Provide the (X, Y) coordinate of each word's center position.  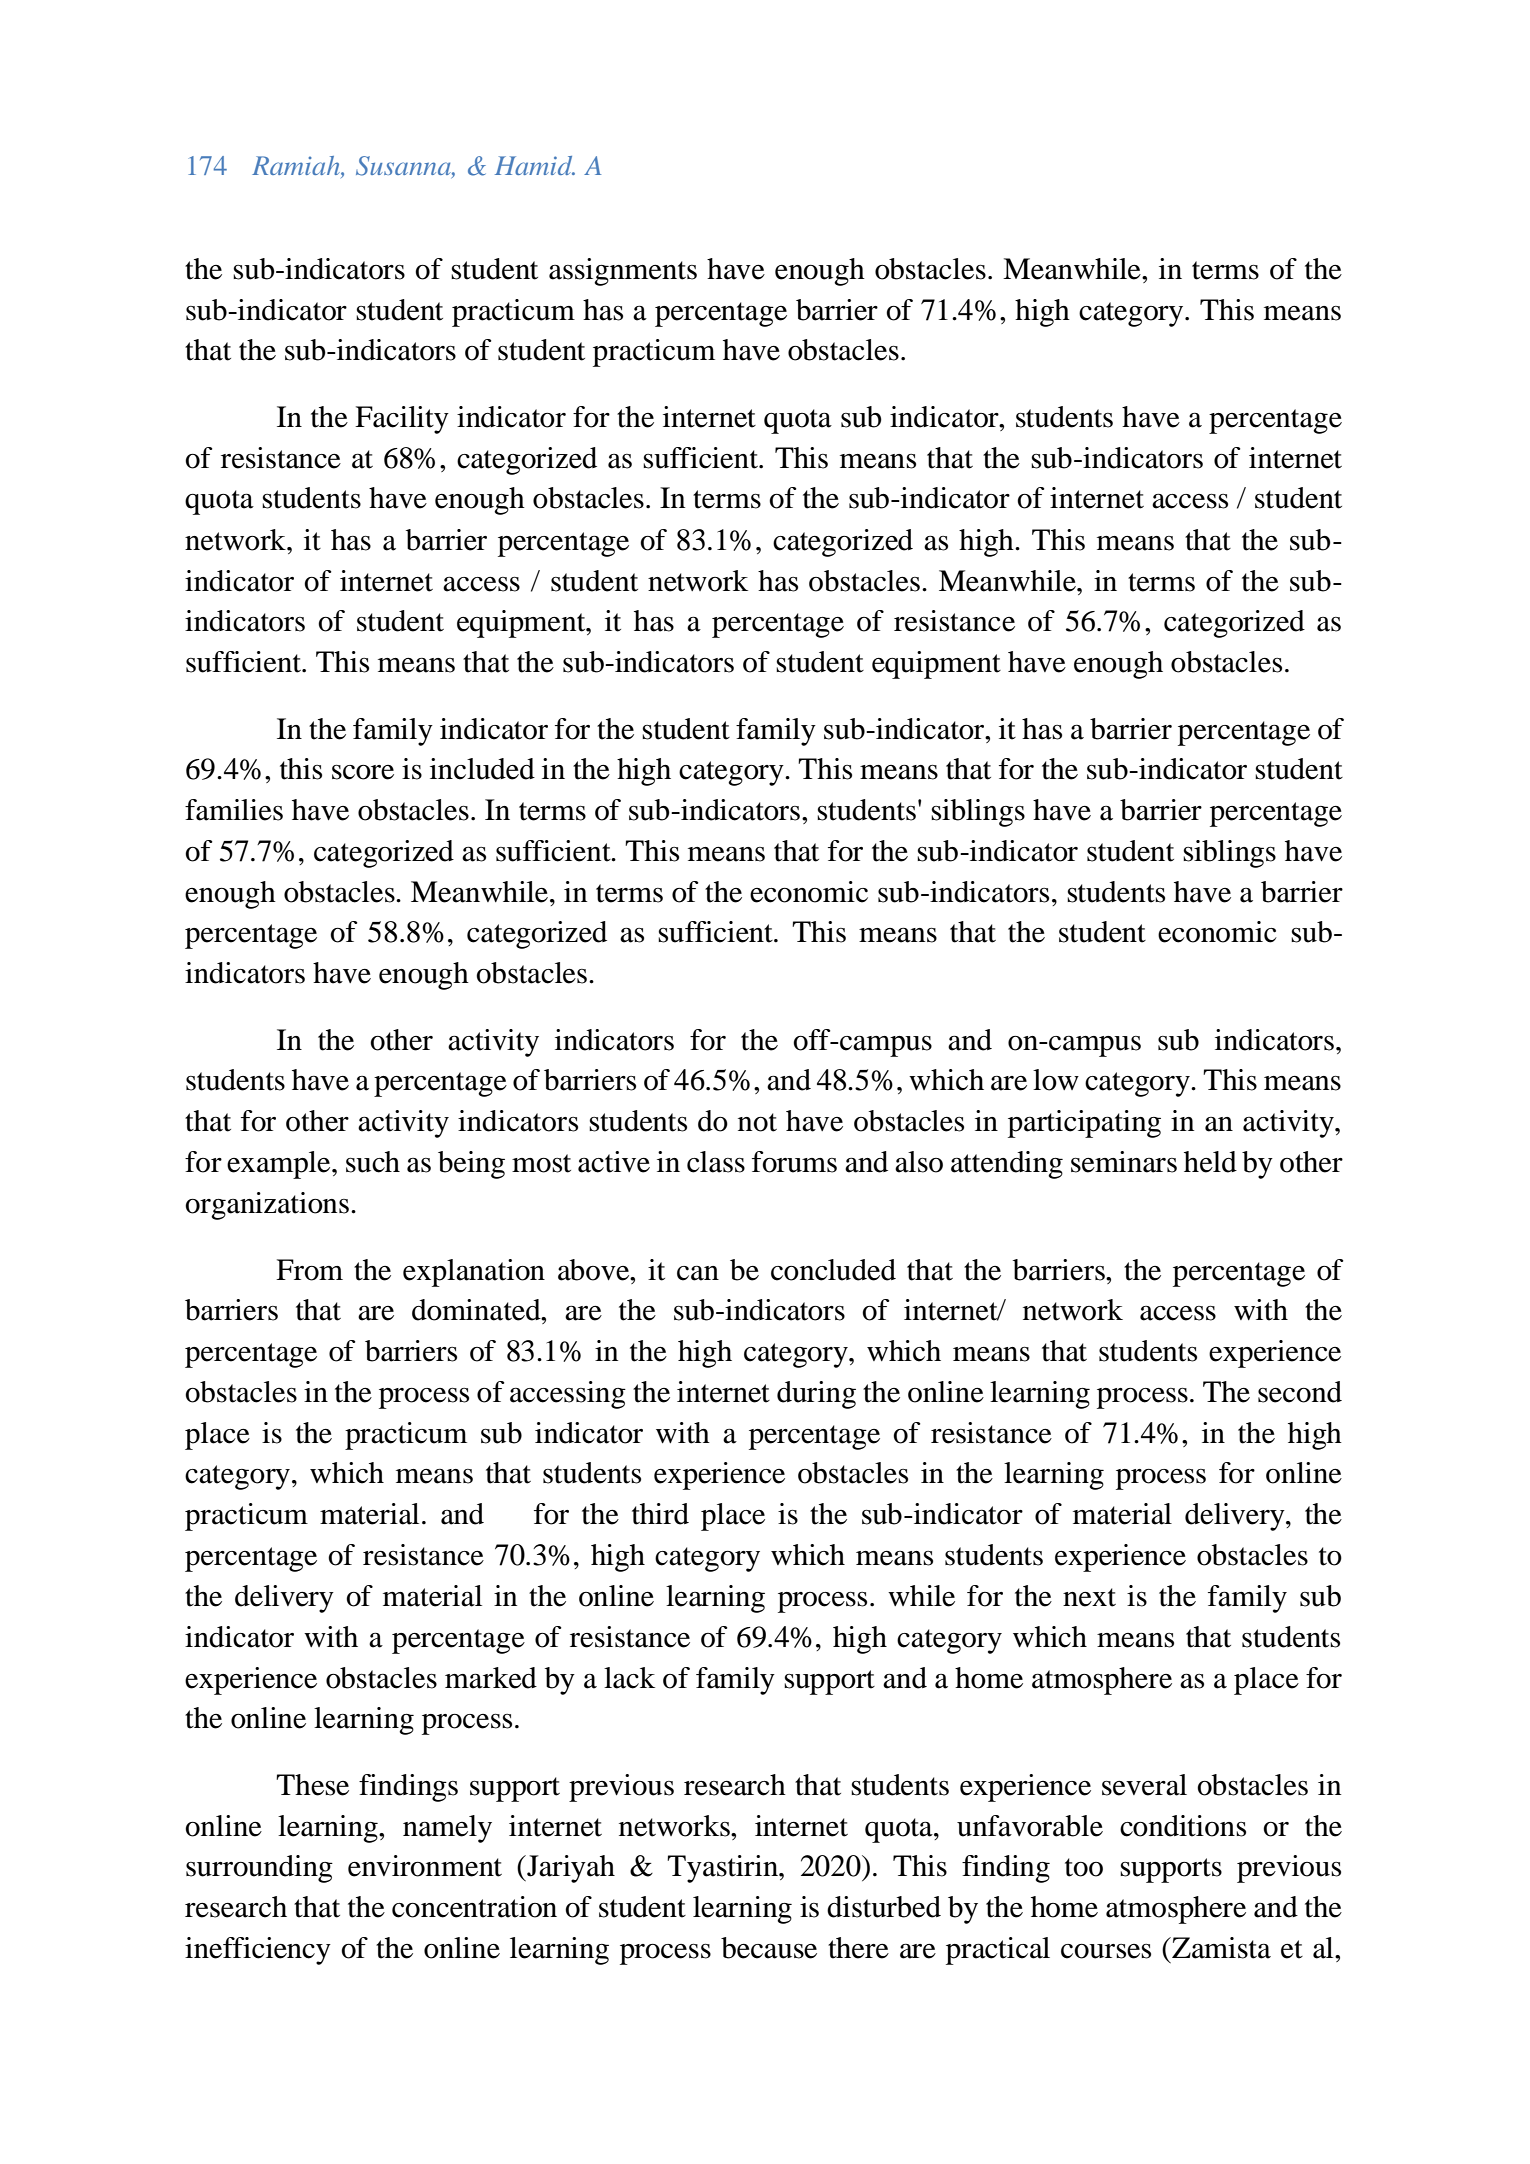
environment (425, 1866)
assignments (623, 272)
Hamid (535, 165)
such (373, 1162)
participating (1084, 1124)
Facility (402, 420)
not (757, 1122)
